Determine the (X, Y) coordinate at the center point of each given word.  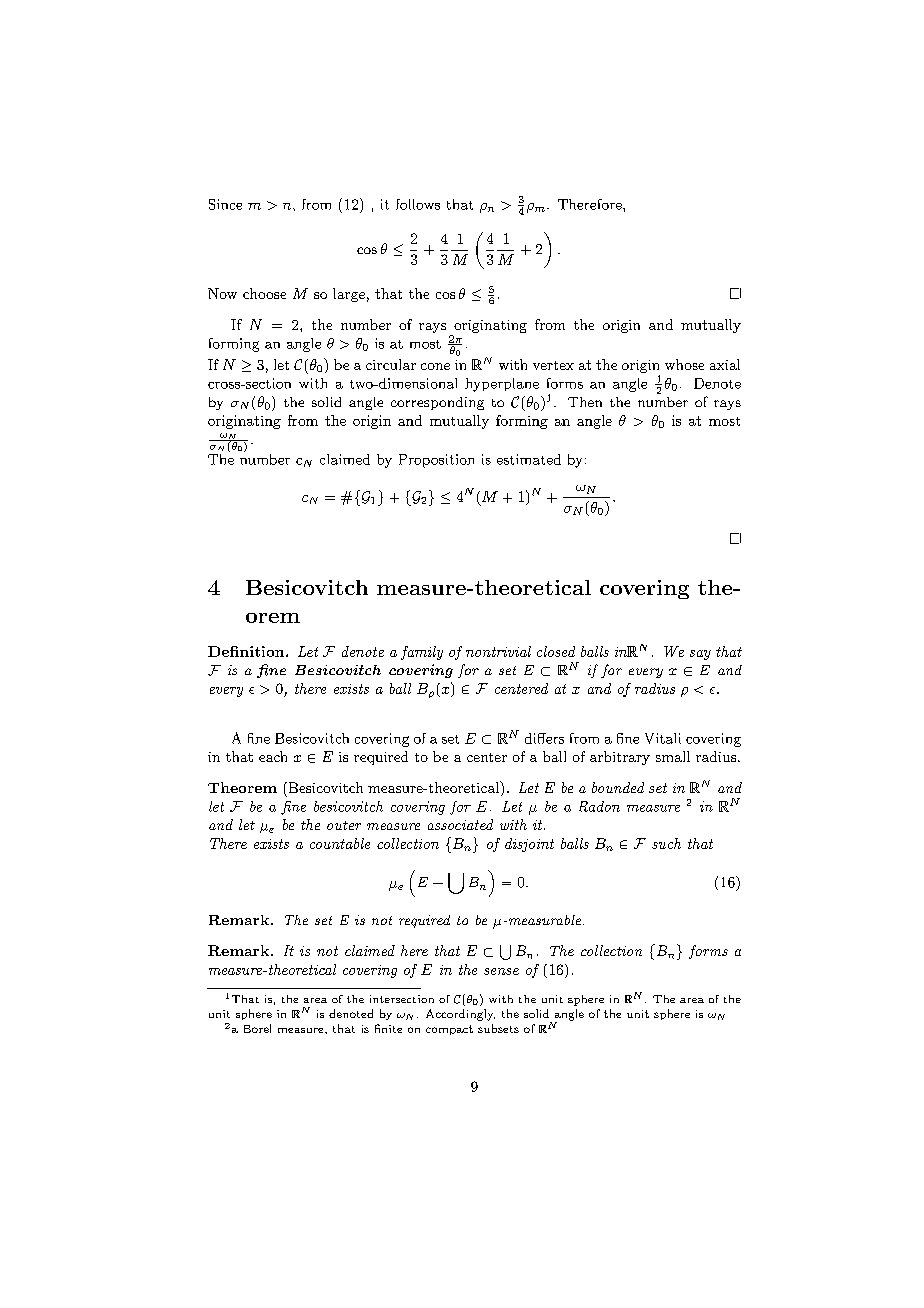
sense (501, 971)
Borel (257, 1028)
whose (684, 364)
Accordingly (460, 1015)
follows (418, 204)
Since (225, 204)
